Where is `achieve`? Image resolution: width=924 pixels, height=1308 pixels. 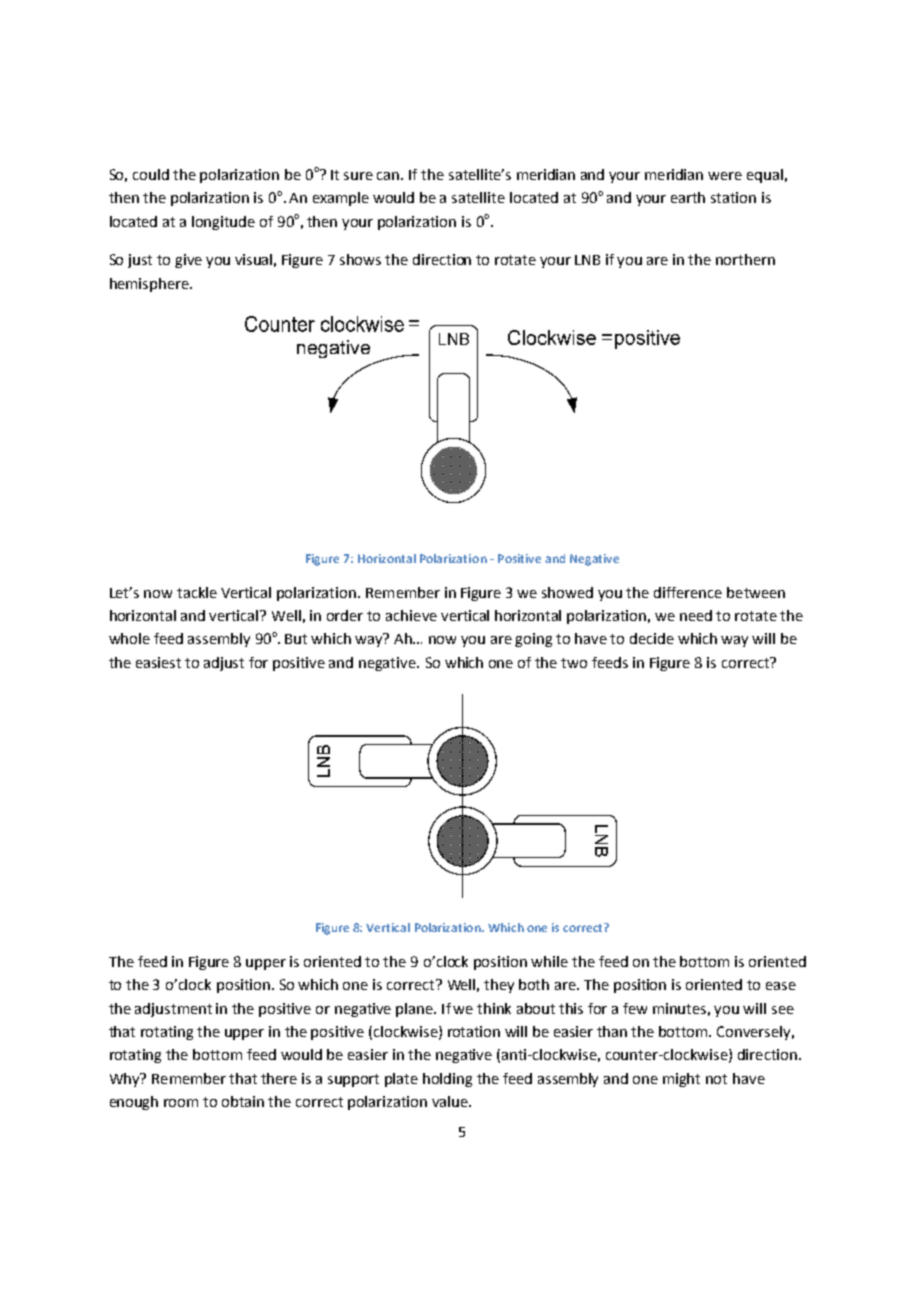
achieve is located at coordinates (411, 615).
